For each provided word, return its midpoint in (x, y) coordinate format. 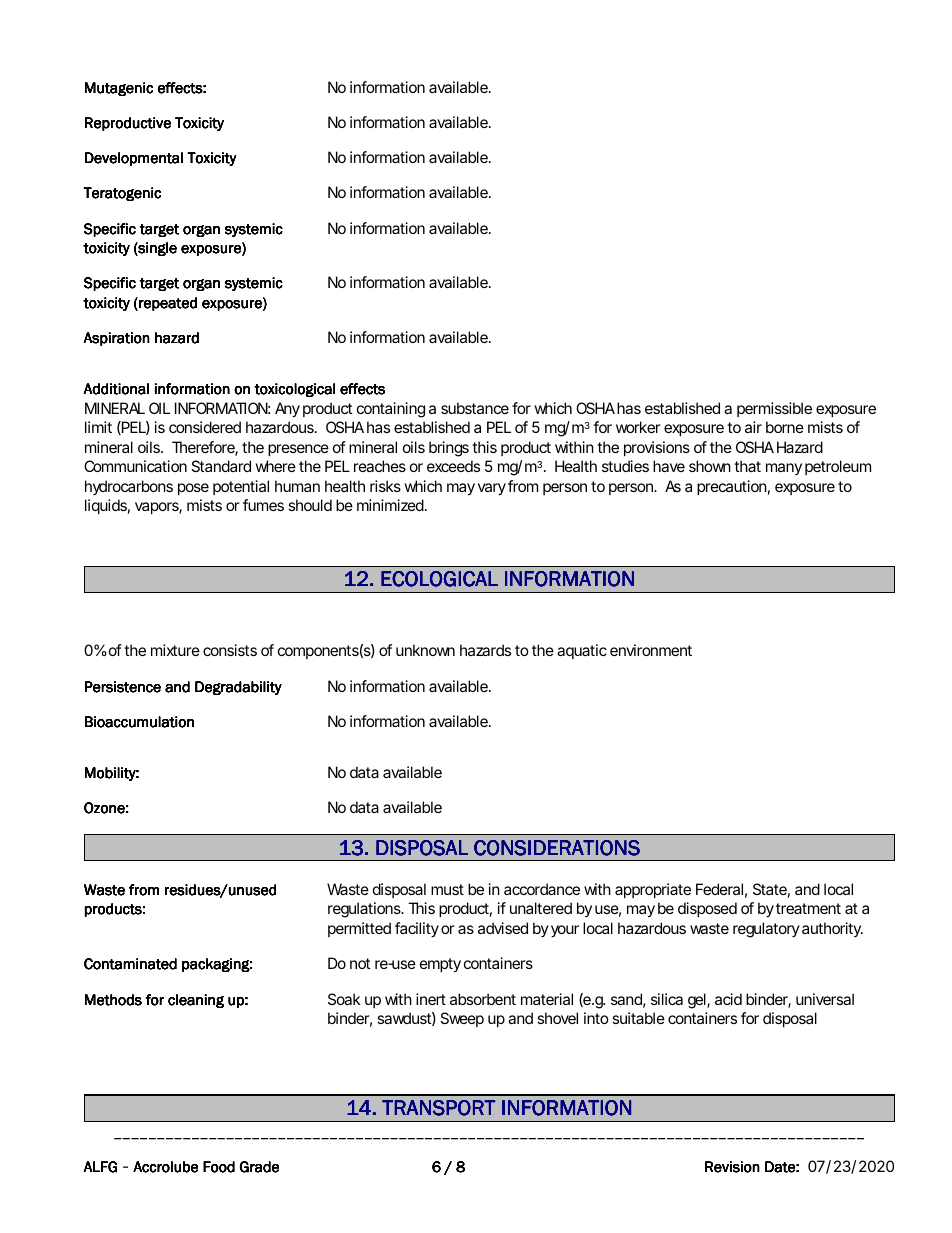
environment (651, 650)
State (770, 889)
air (753, 427)
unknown (425, 650)
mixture (175, 650)
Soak (344, 999)
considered (205, 427)
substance (475, 408)
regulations (365, 910)
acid (728, 999)
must (447, 889)
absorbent (483, 999)
